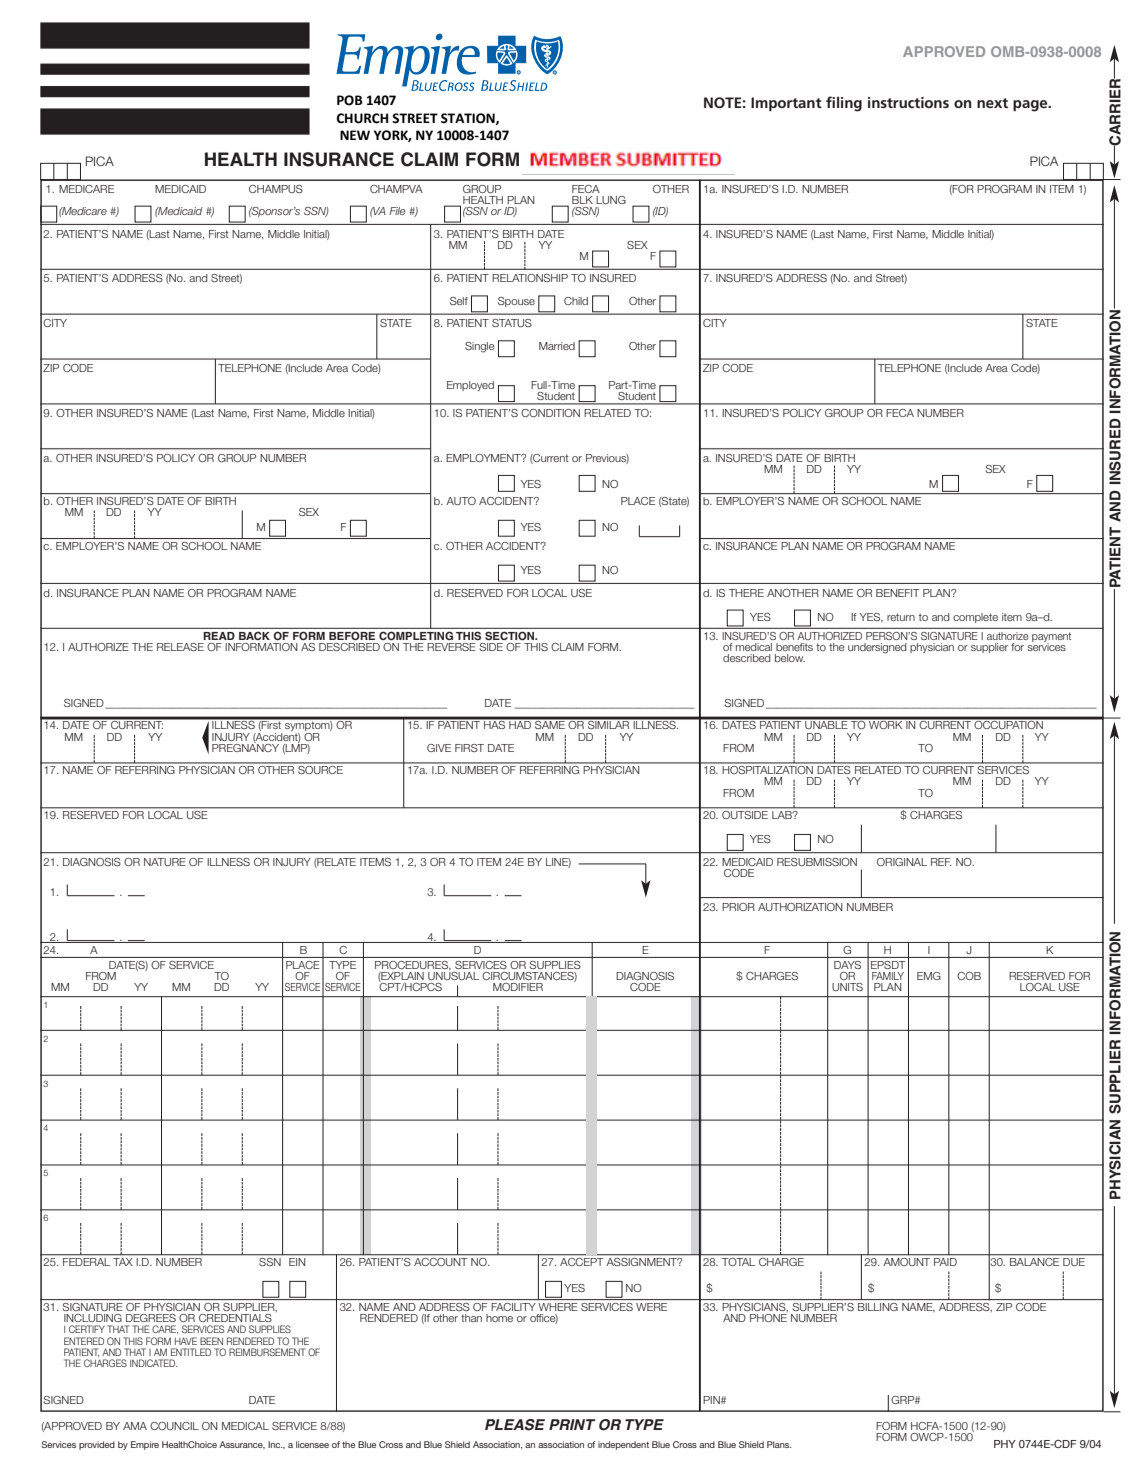 The image size is (1144, 1481). What do you see at coordinates (975, 618) in the image?
I see `complete` at bounding box center [975, 618].
